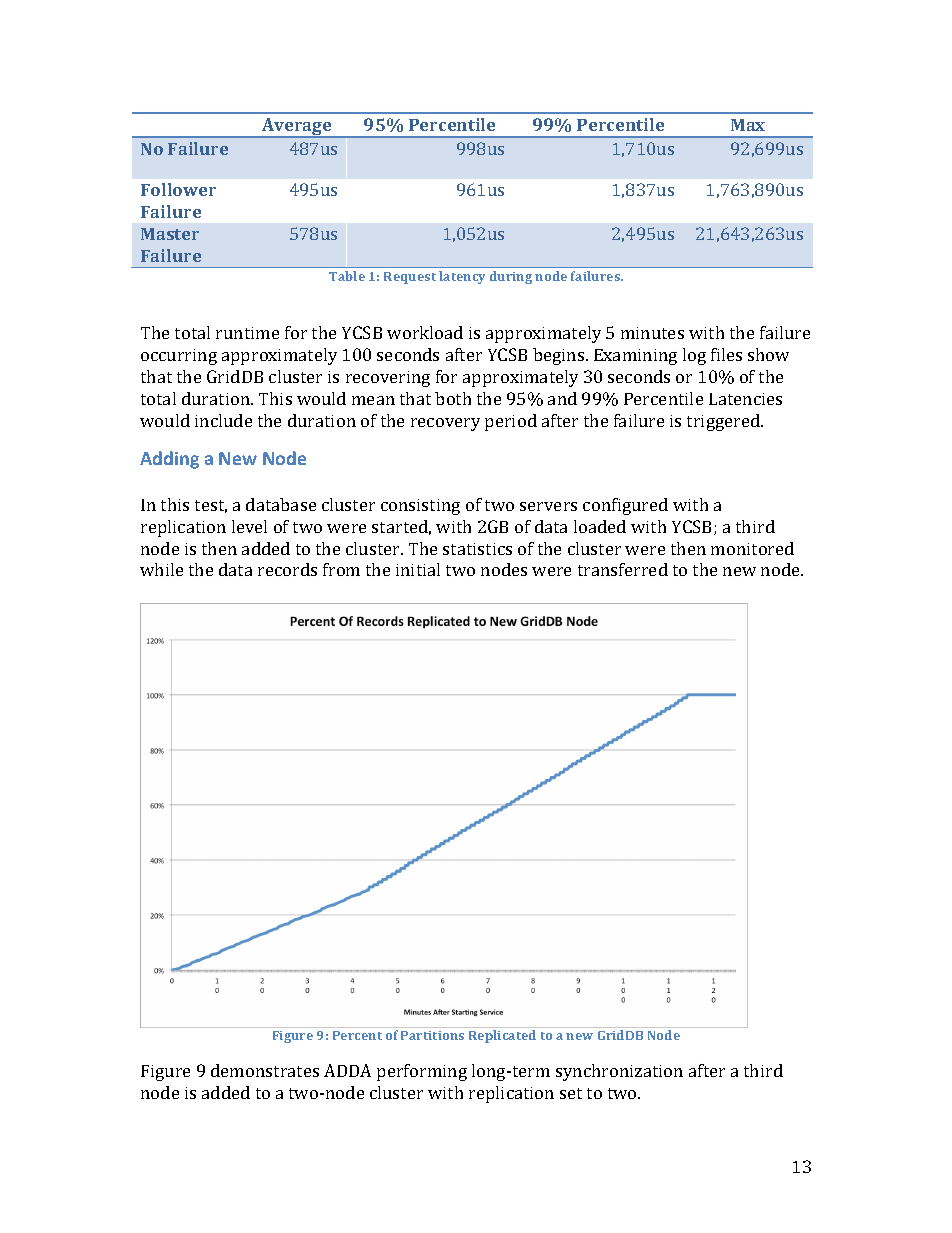 The height and width of the screenshot is (1233, 952). I want to click on Max, so click(748, 125).
